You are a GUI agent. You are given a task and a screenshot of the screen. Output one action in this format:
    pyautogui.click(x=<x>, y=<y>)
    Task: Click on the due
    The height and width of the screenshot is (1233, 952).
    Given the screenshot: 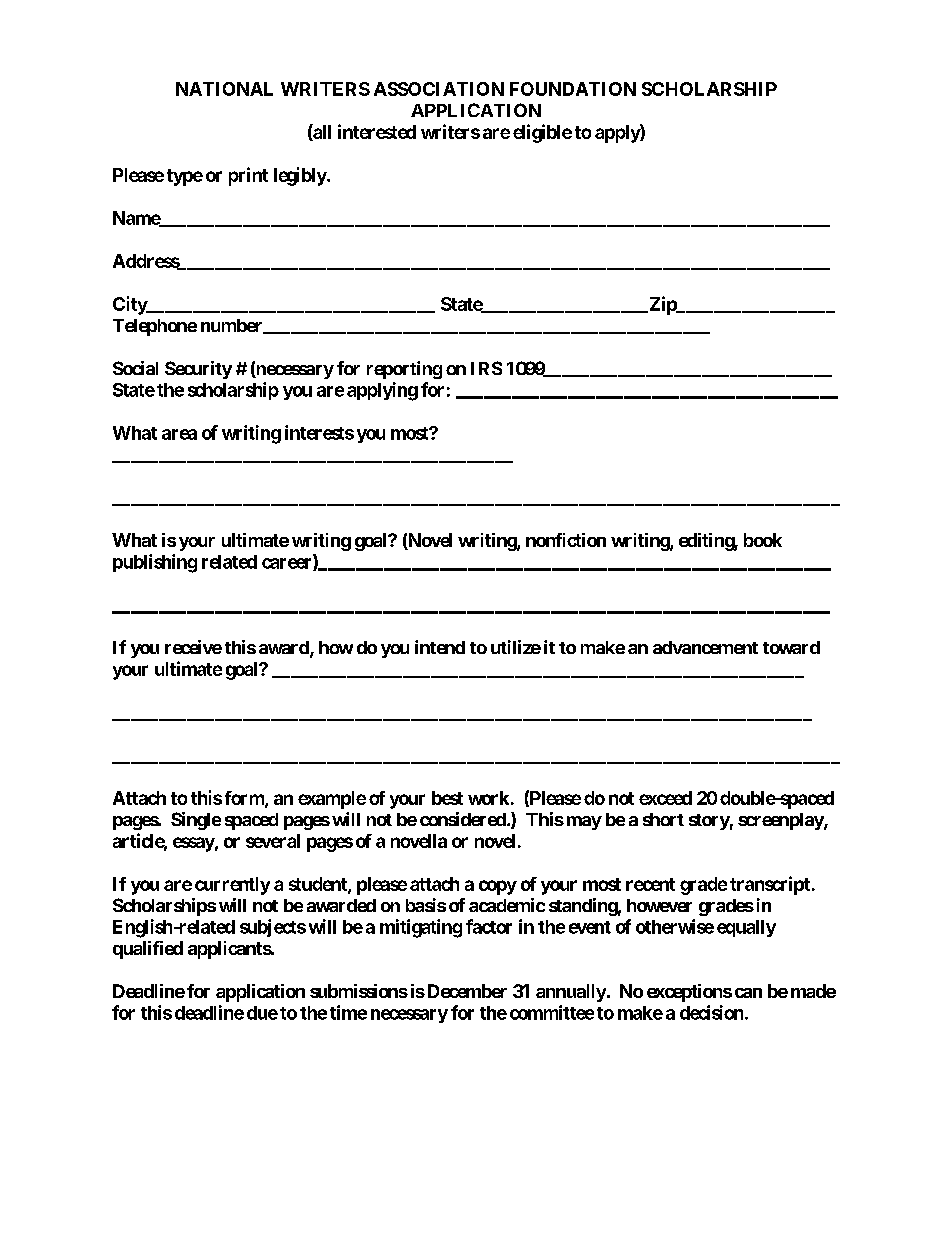 What is the action you would take?
    pyautogui.click(x=262, y=1013)
